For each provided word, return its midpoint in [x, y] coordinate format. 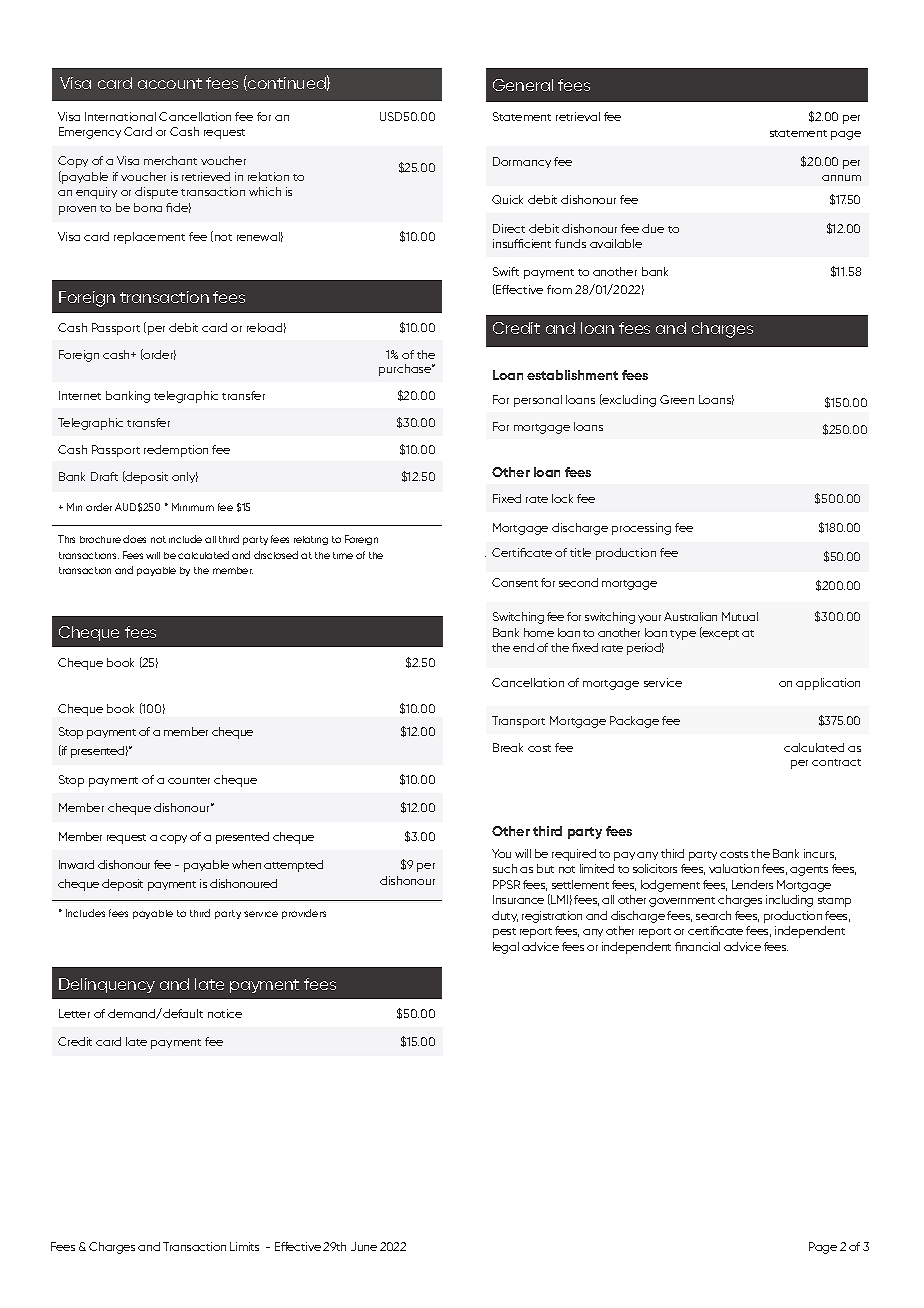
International [120, 116]
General [523, 85]
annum [841, 178]
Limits [244, 1246]
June [364, 1246]
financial [697, 946]
